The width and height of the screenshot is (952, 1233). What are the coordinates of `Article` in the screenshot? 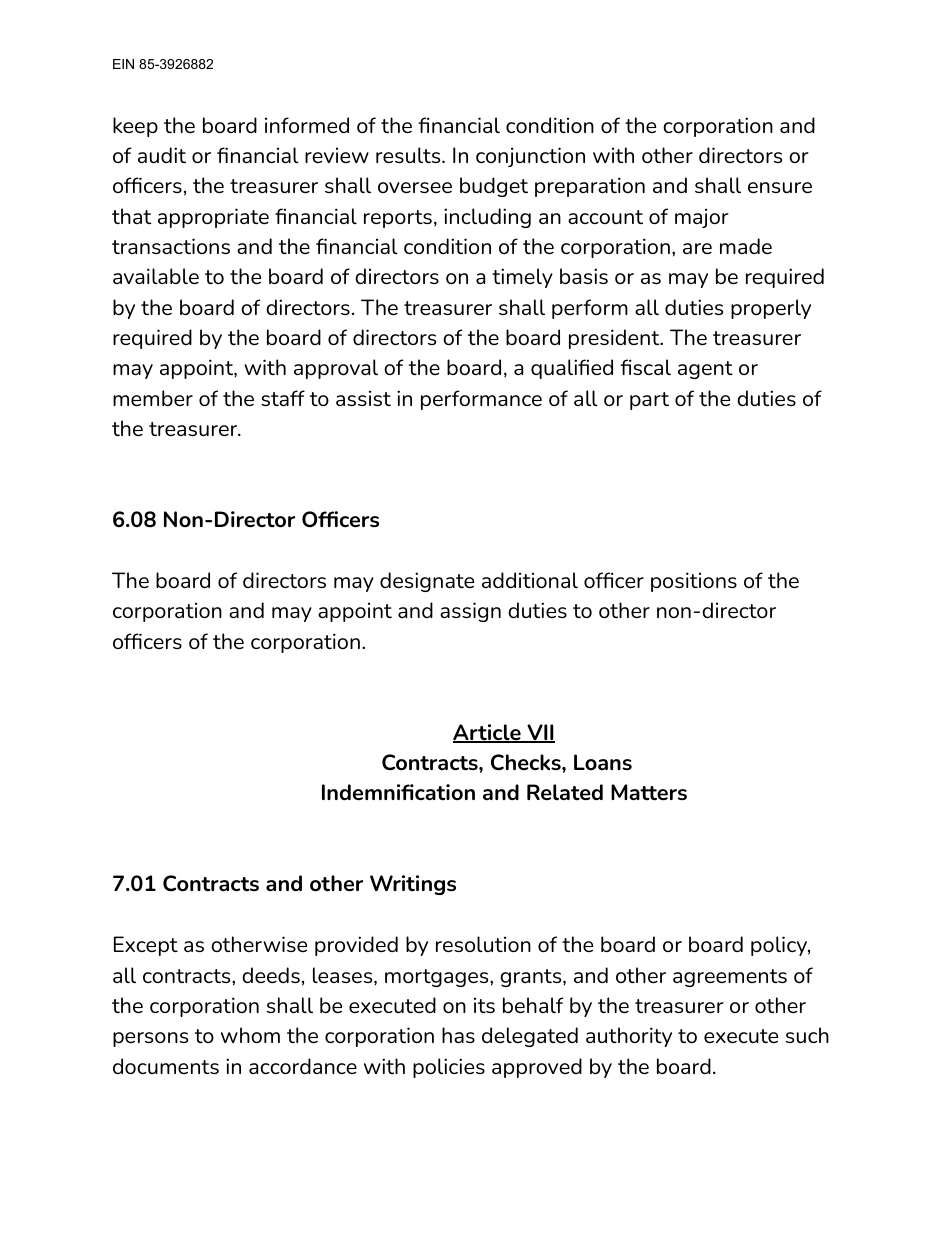 It's located at (488, 733).
